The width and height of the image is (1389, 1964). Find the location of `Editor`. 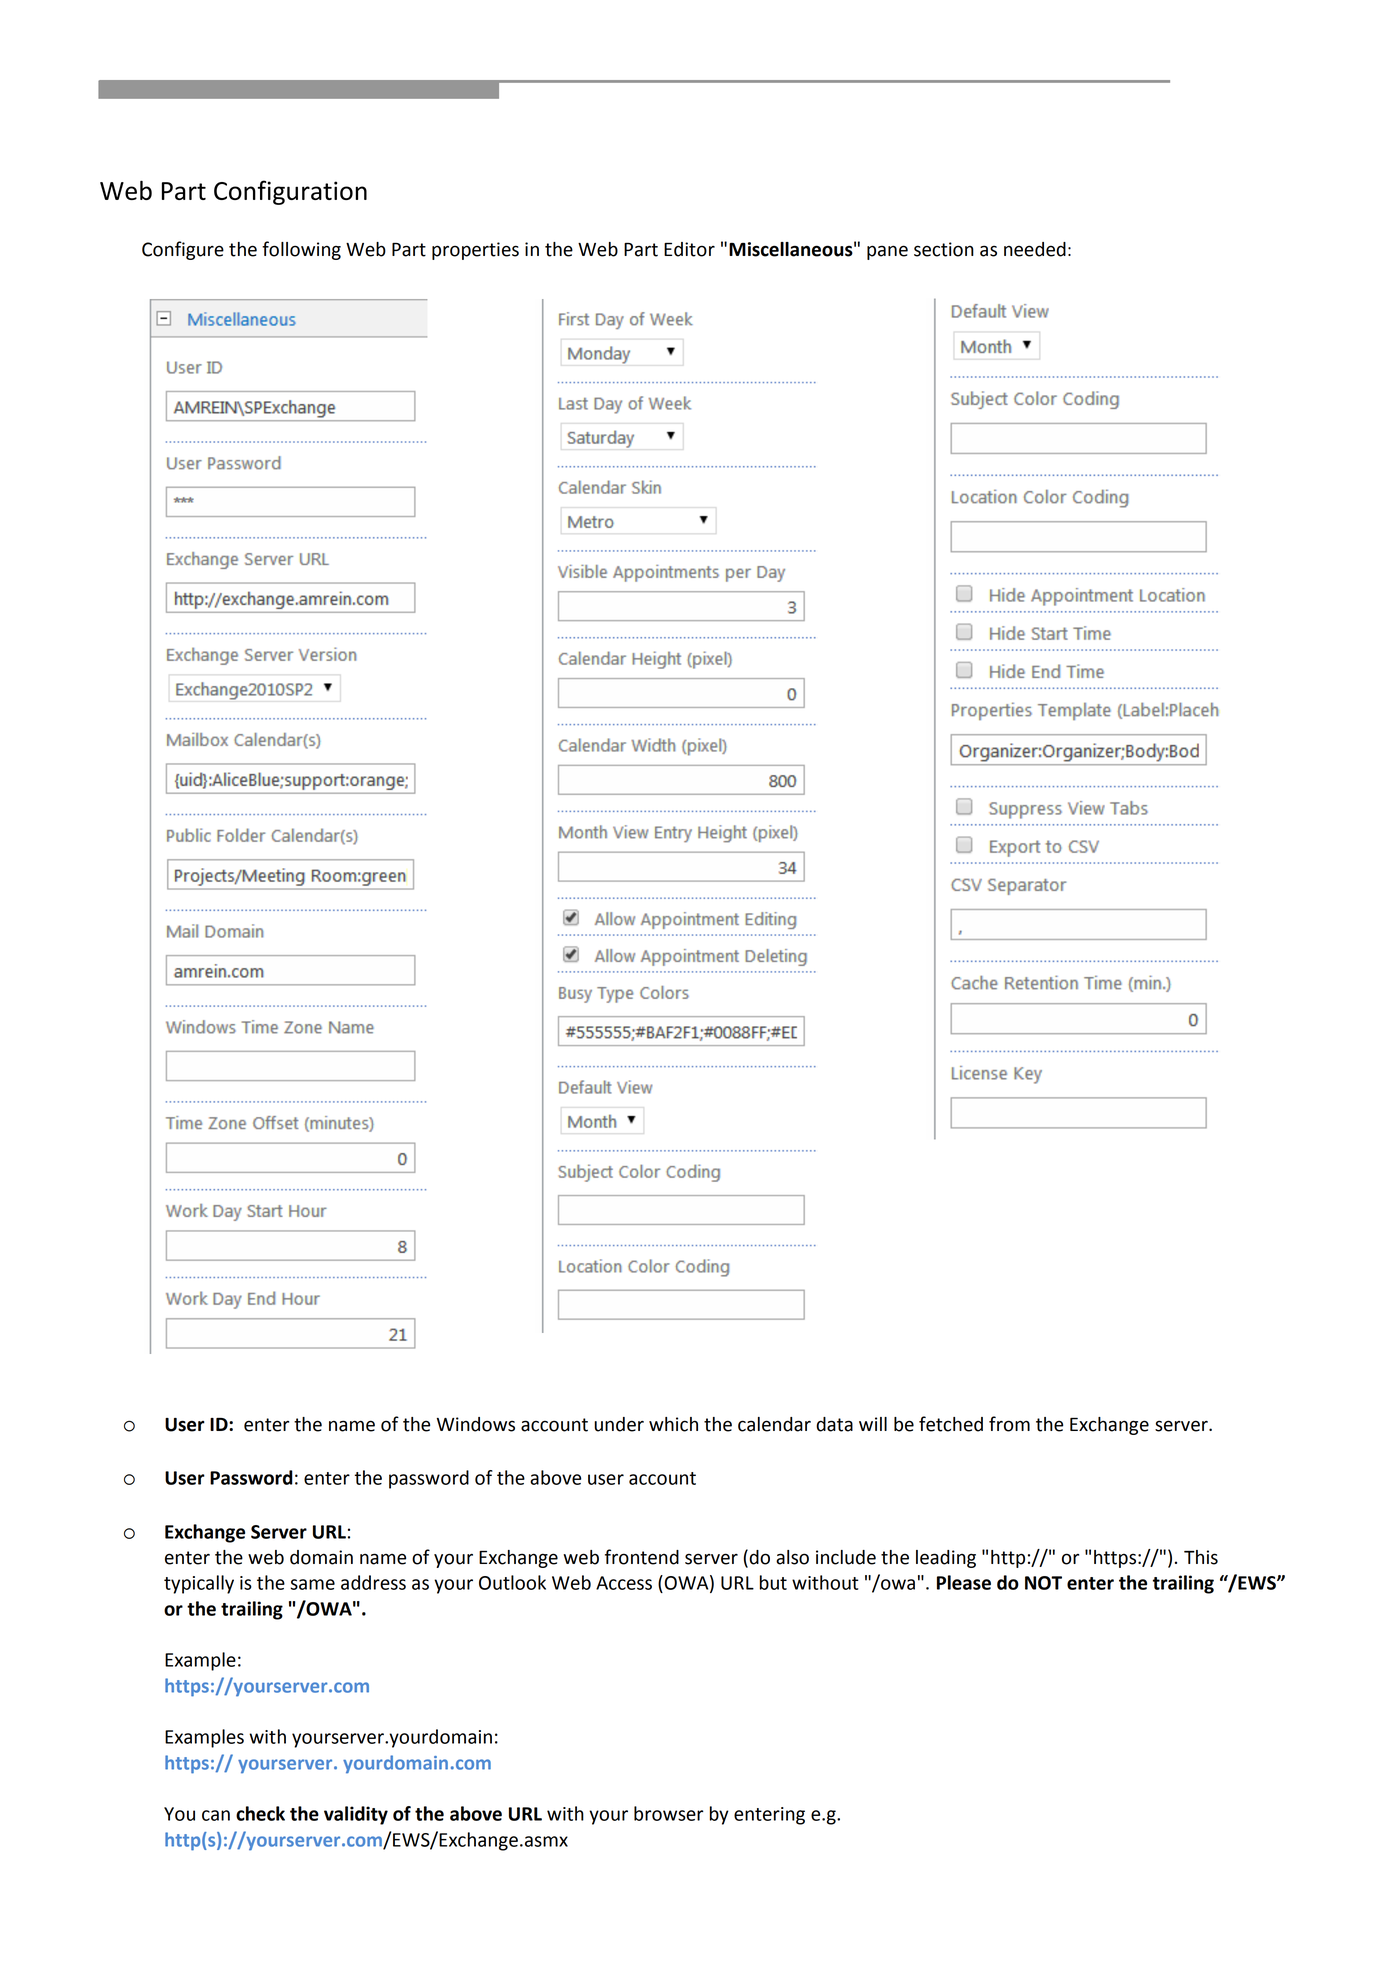

Editor is located at coordinates (689, 249).
